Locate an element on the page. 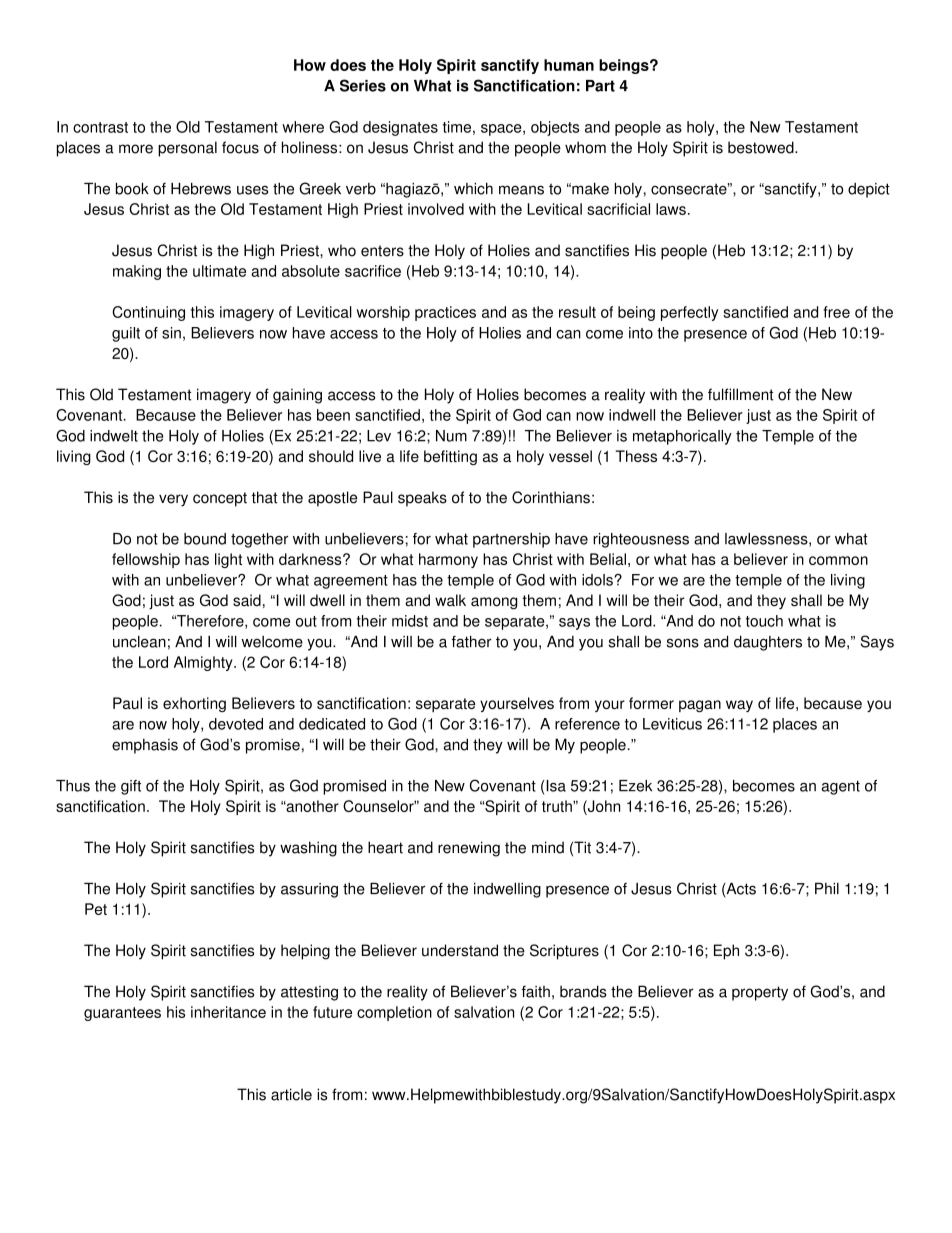  contrast is located at coordinates (100, 127).
